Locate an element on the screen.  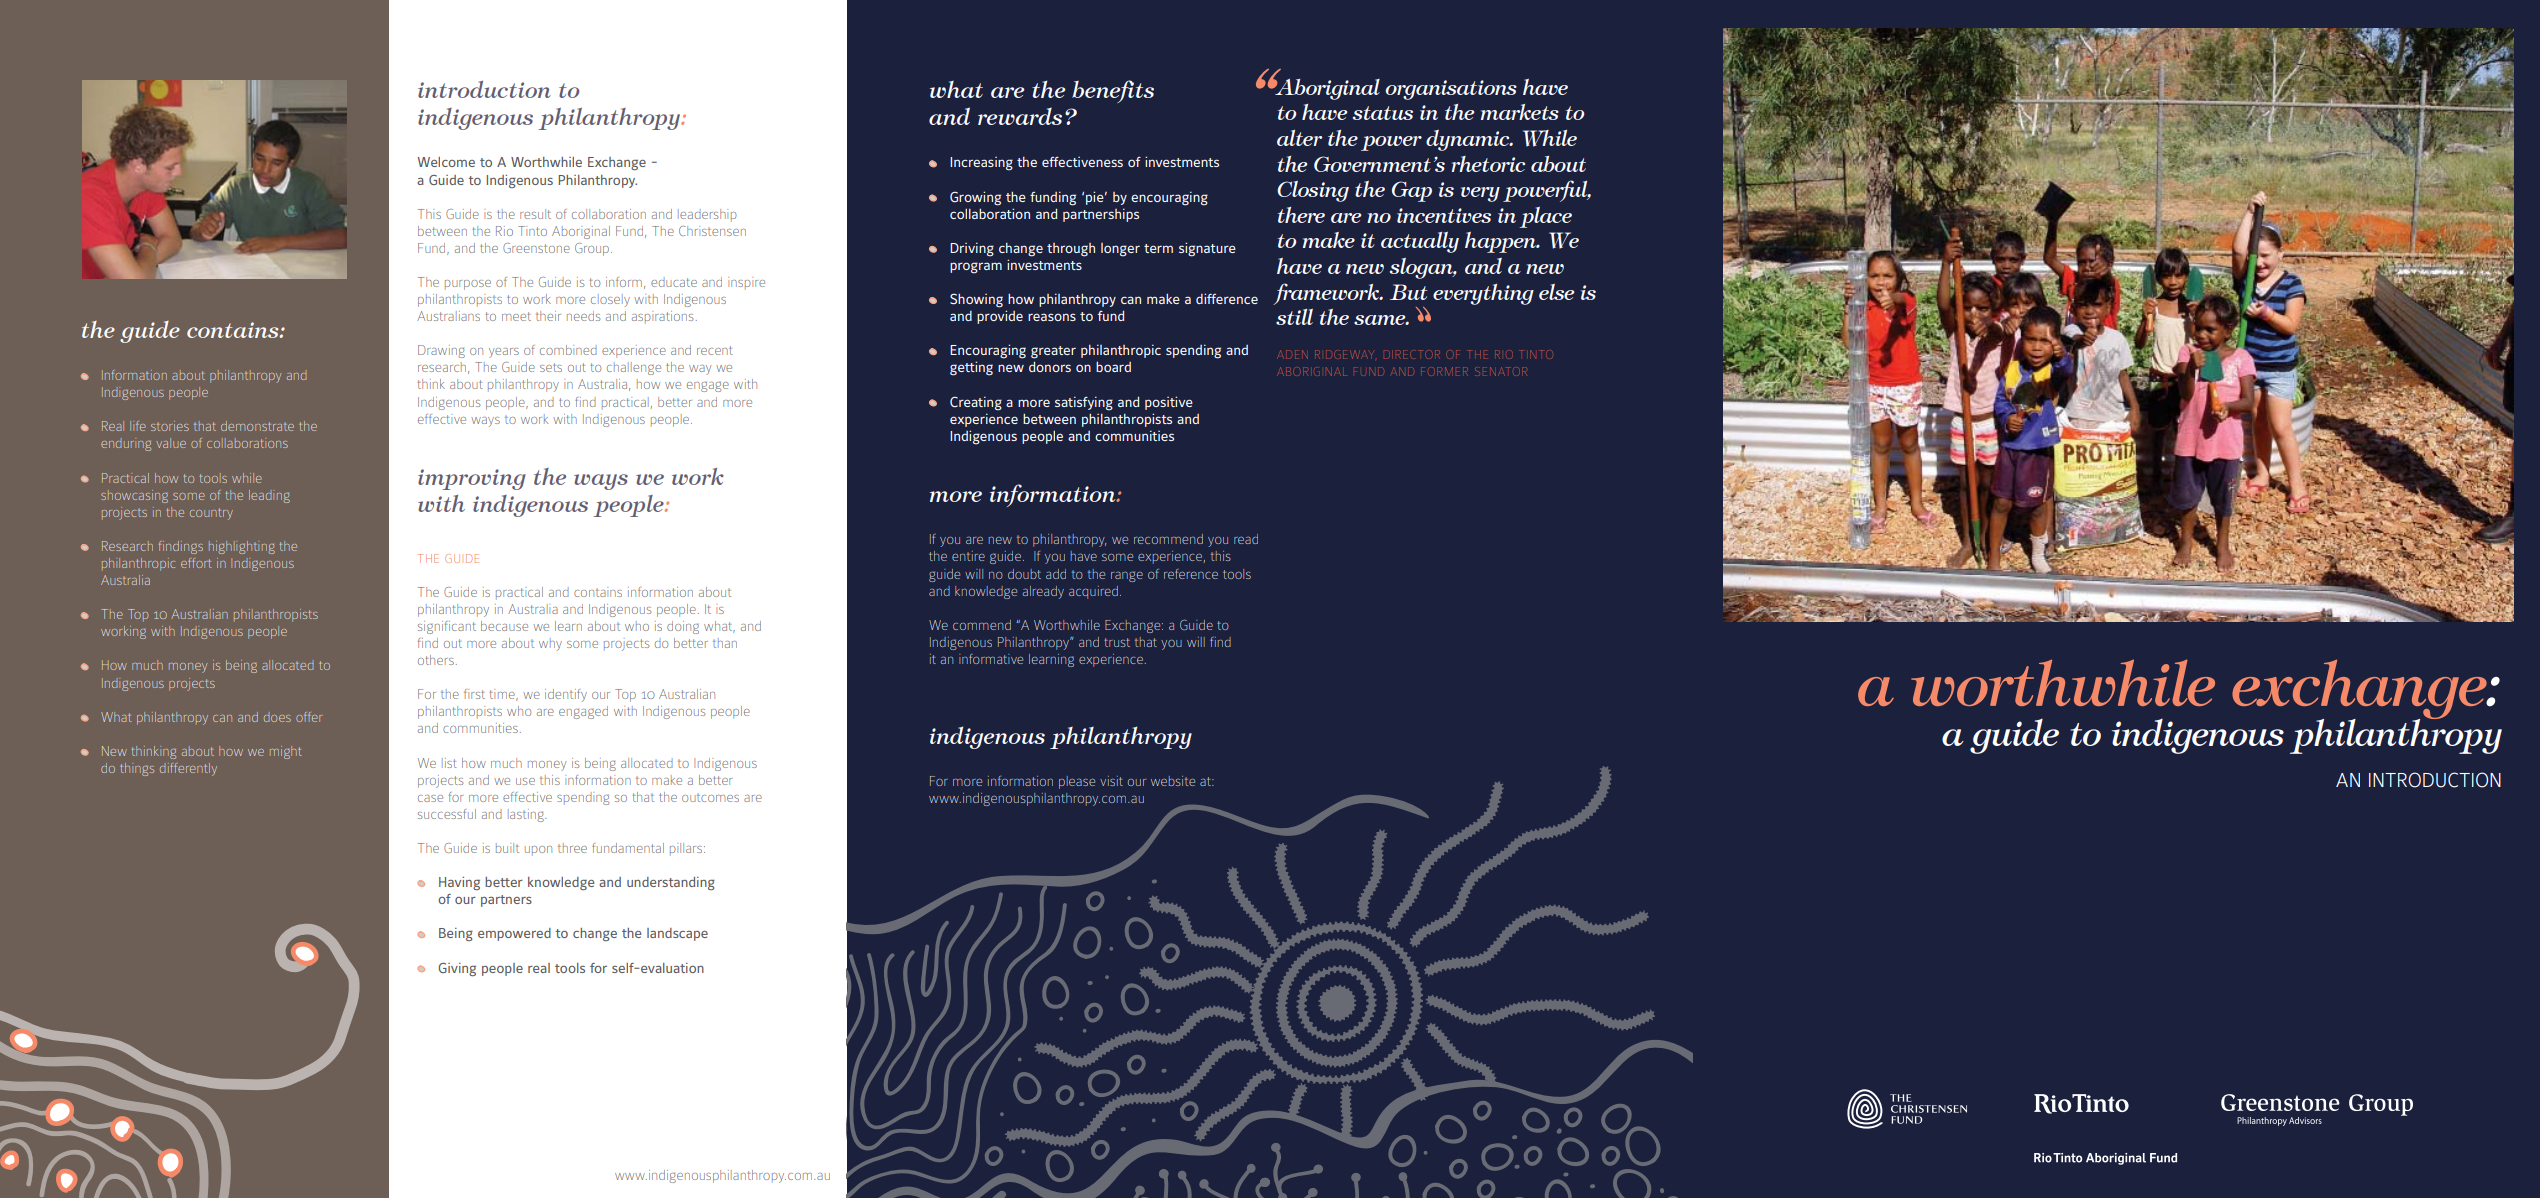
Giving is located at coordinates (457, 969).
